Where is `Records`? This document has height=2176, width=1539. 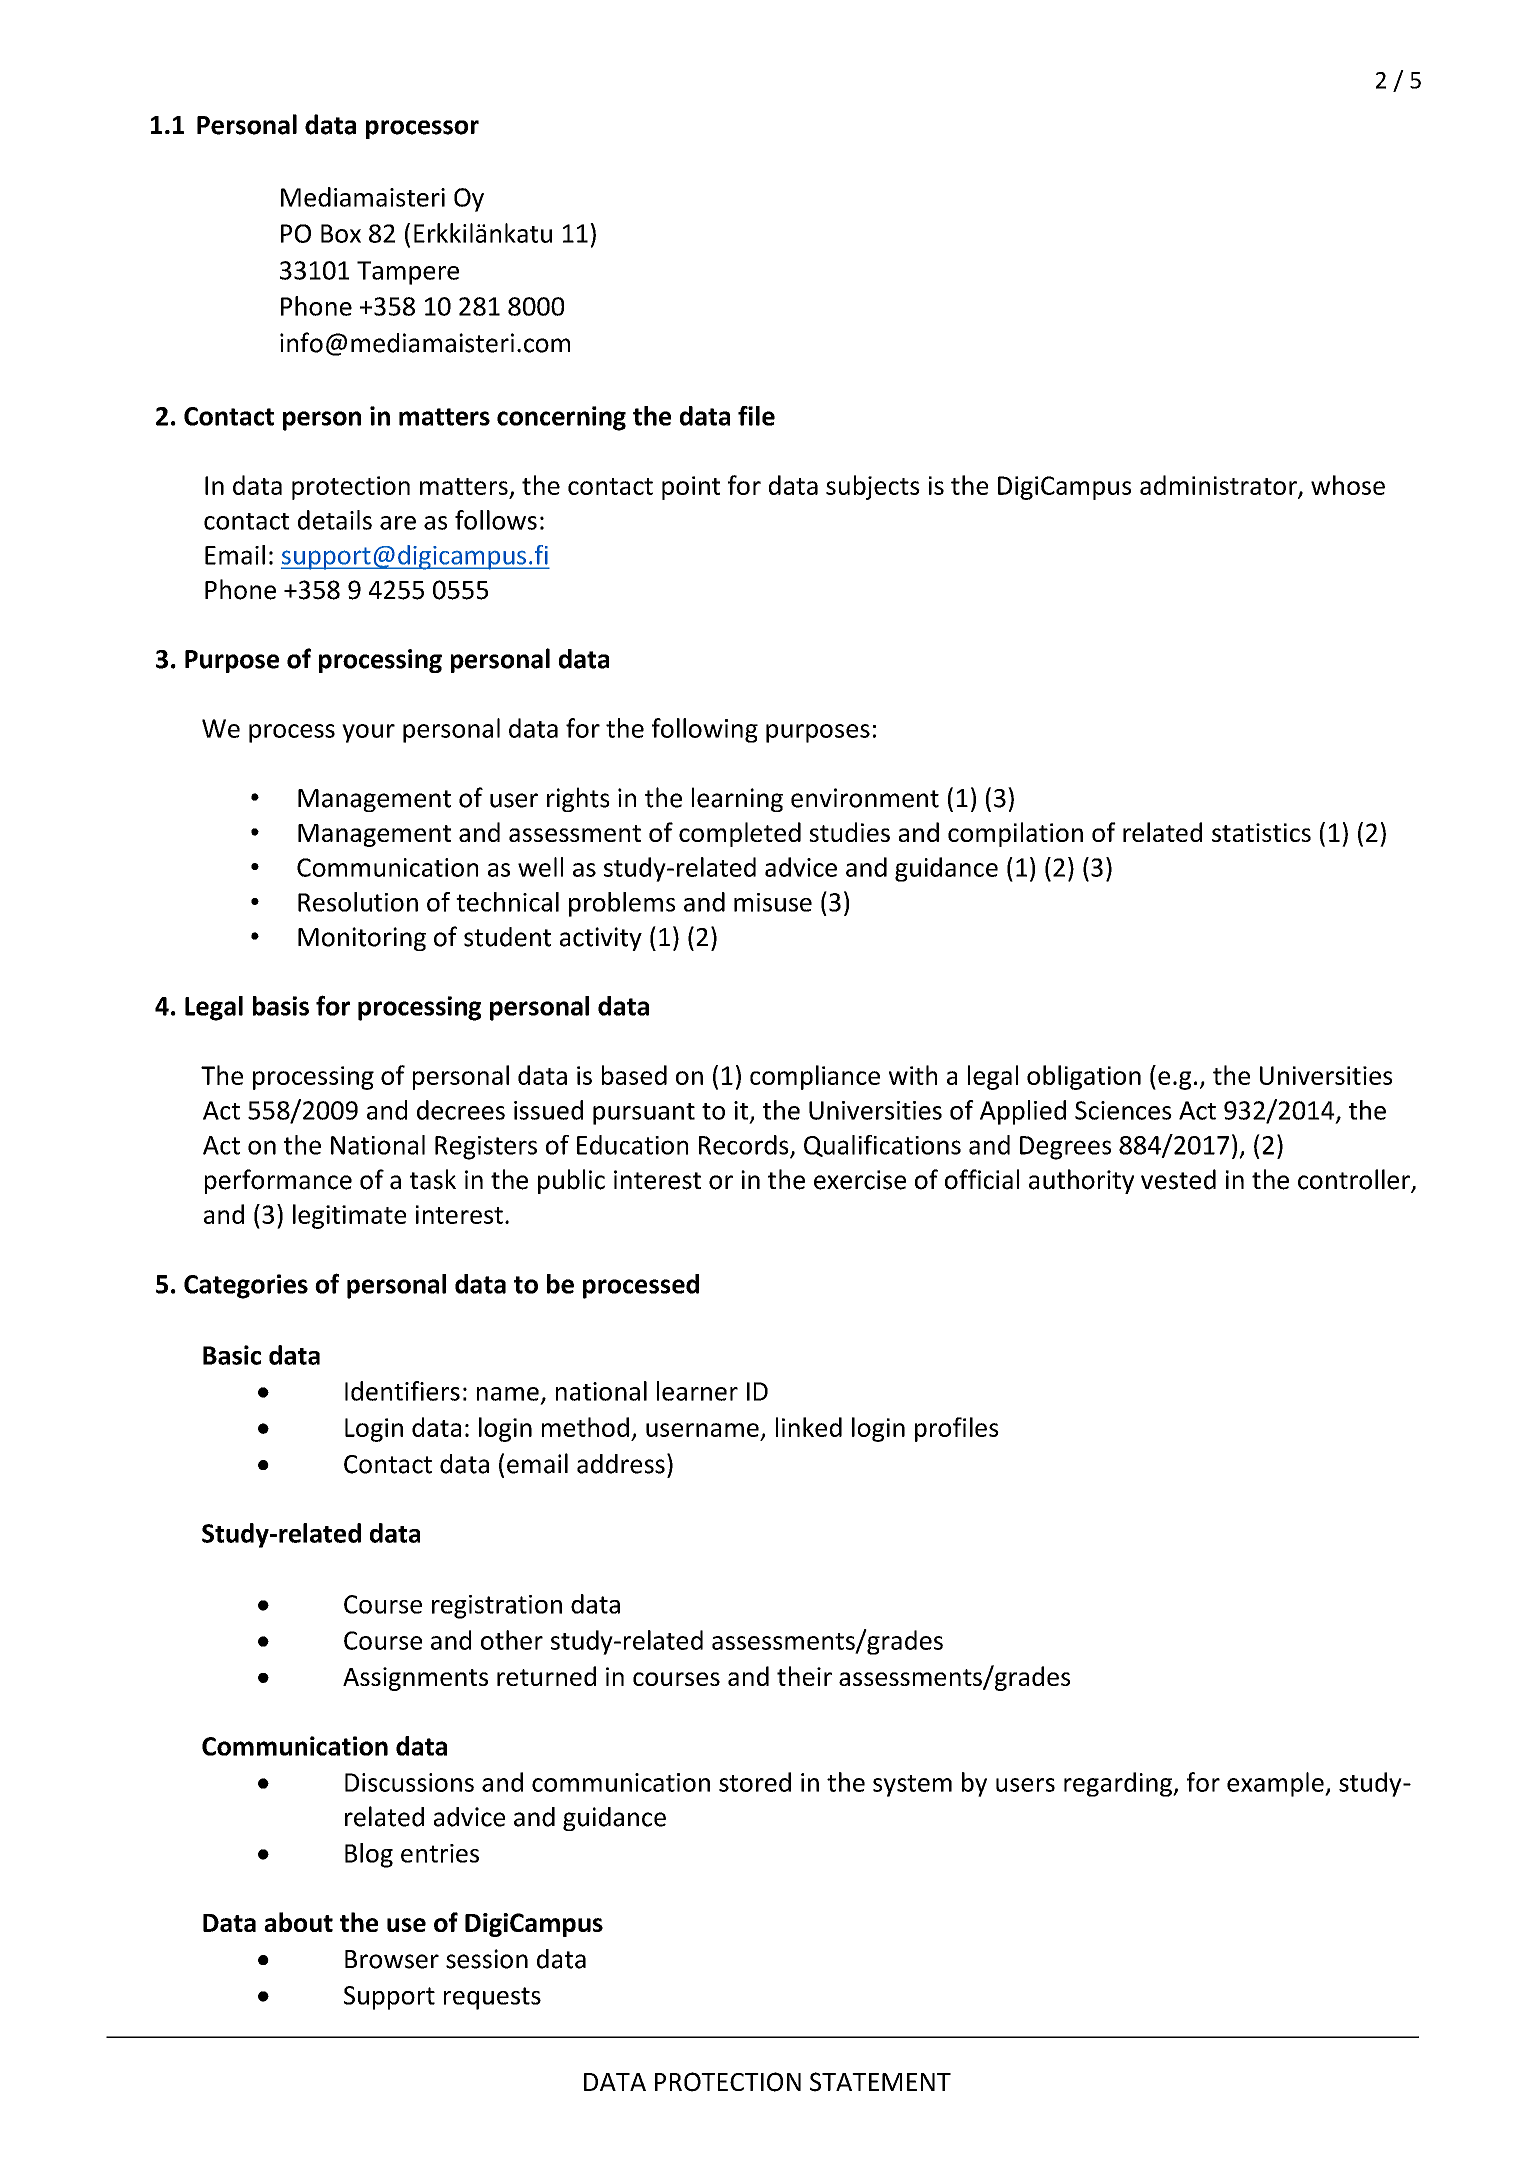
Records is located at coordinates (745, 1146).
